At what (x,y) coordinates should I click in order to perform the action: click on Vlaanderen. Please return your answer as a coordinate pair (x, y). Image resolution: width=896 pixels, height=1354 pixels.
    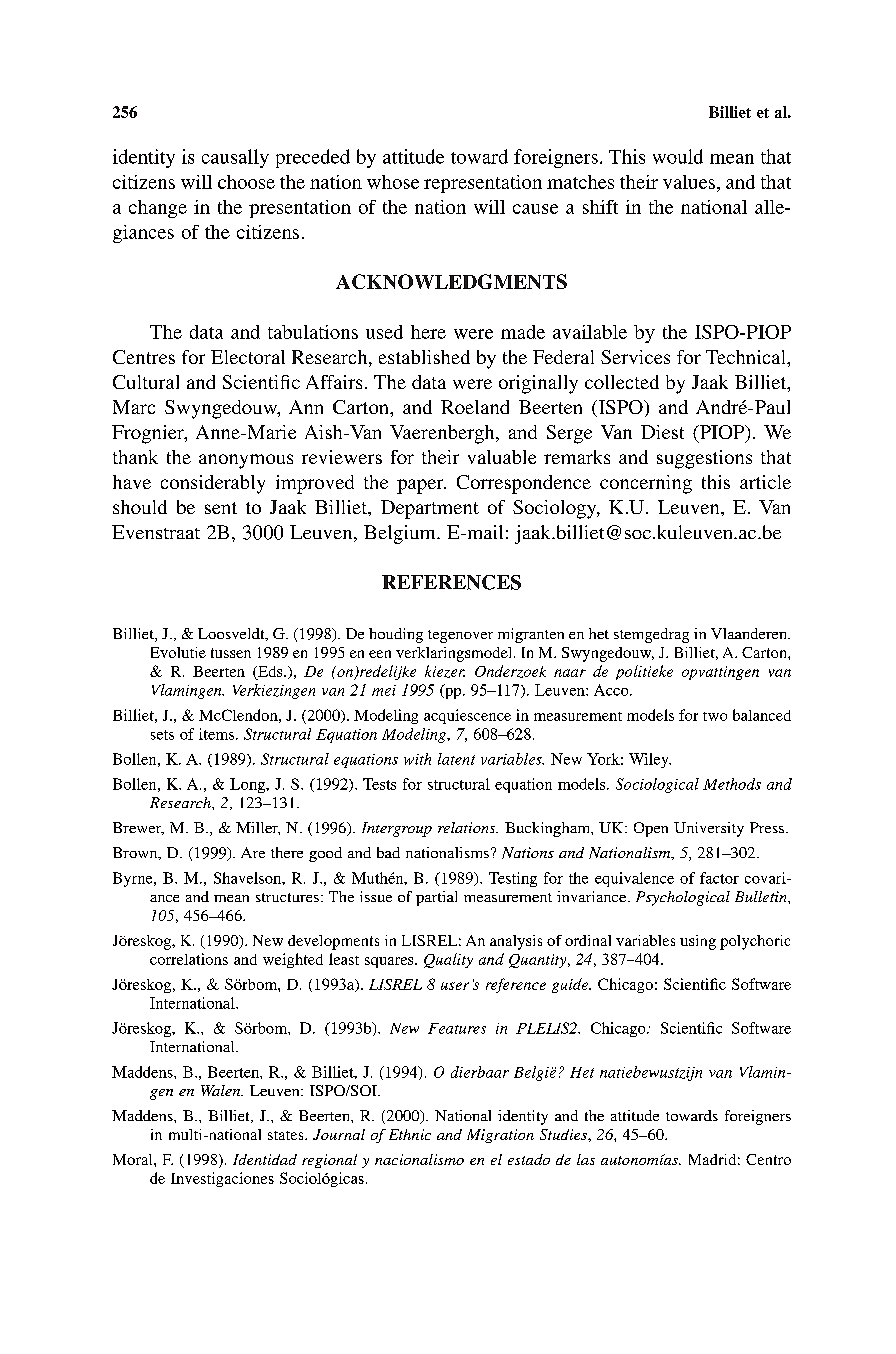
    Looking at the image, I should click on (750, 633).
